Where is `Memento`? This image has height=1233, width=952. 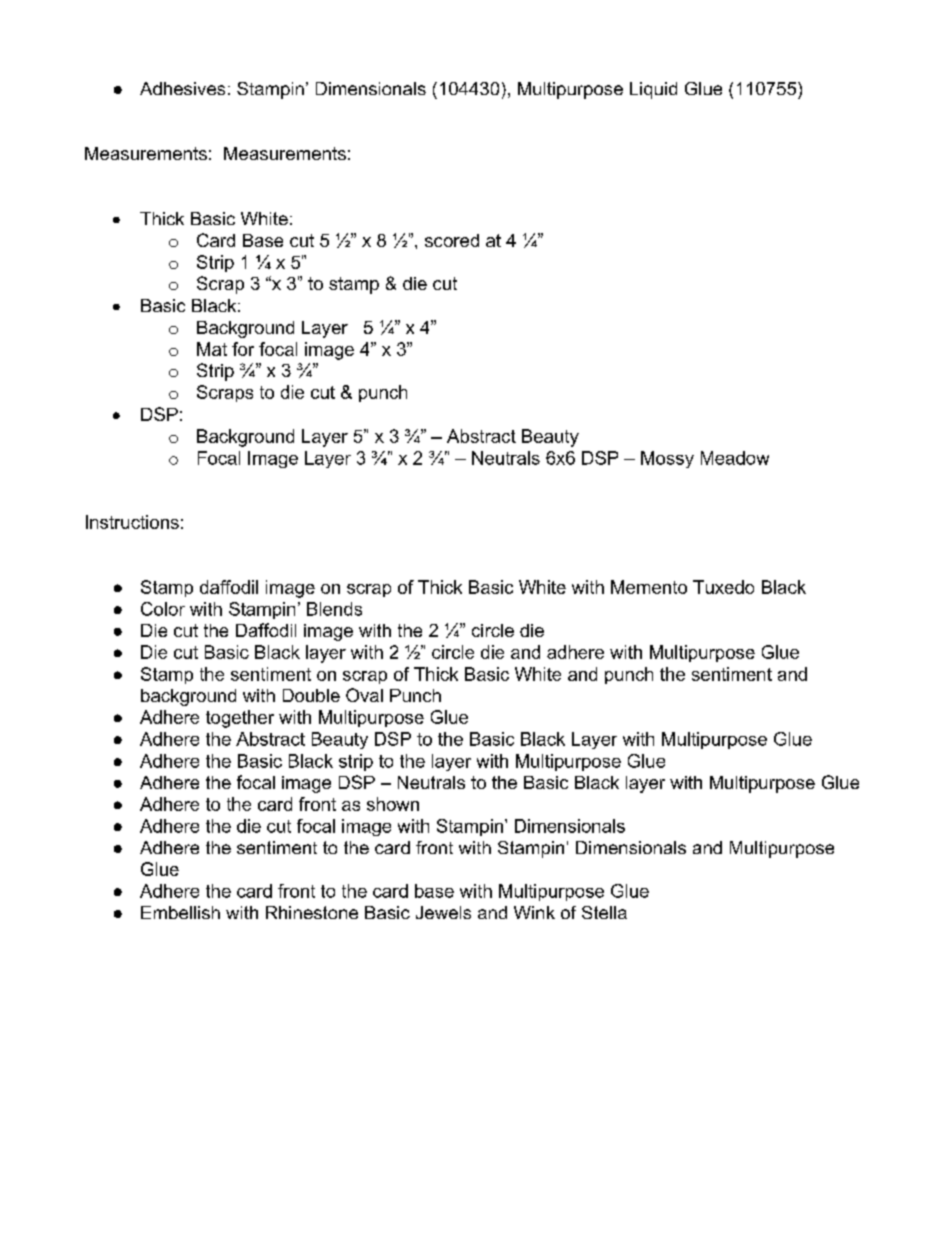 Memento is located at coordinates (649, 587).
